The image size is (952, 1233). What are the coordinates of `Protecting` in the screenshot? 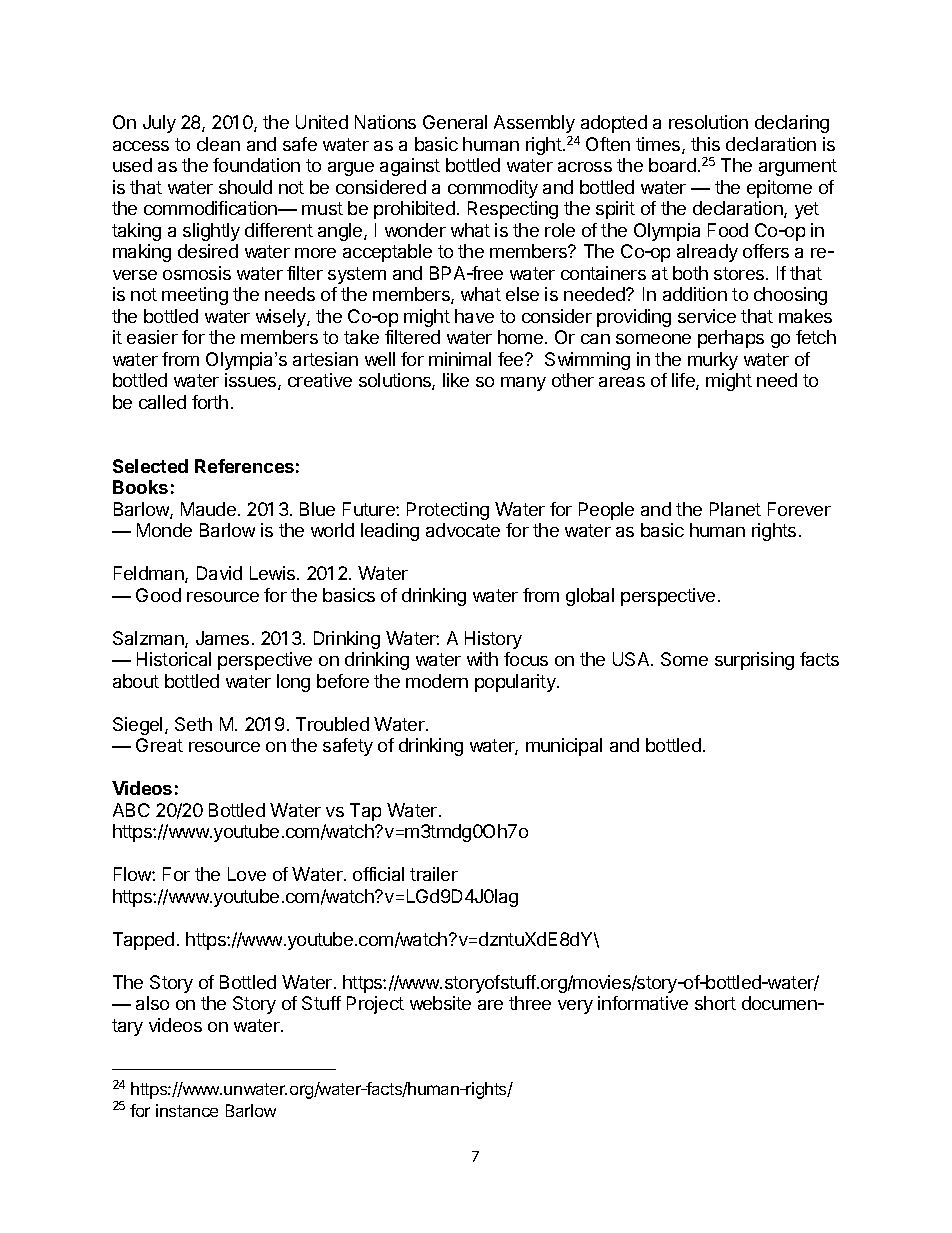 It's located at (448, 511).
